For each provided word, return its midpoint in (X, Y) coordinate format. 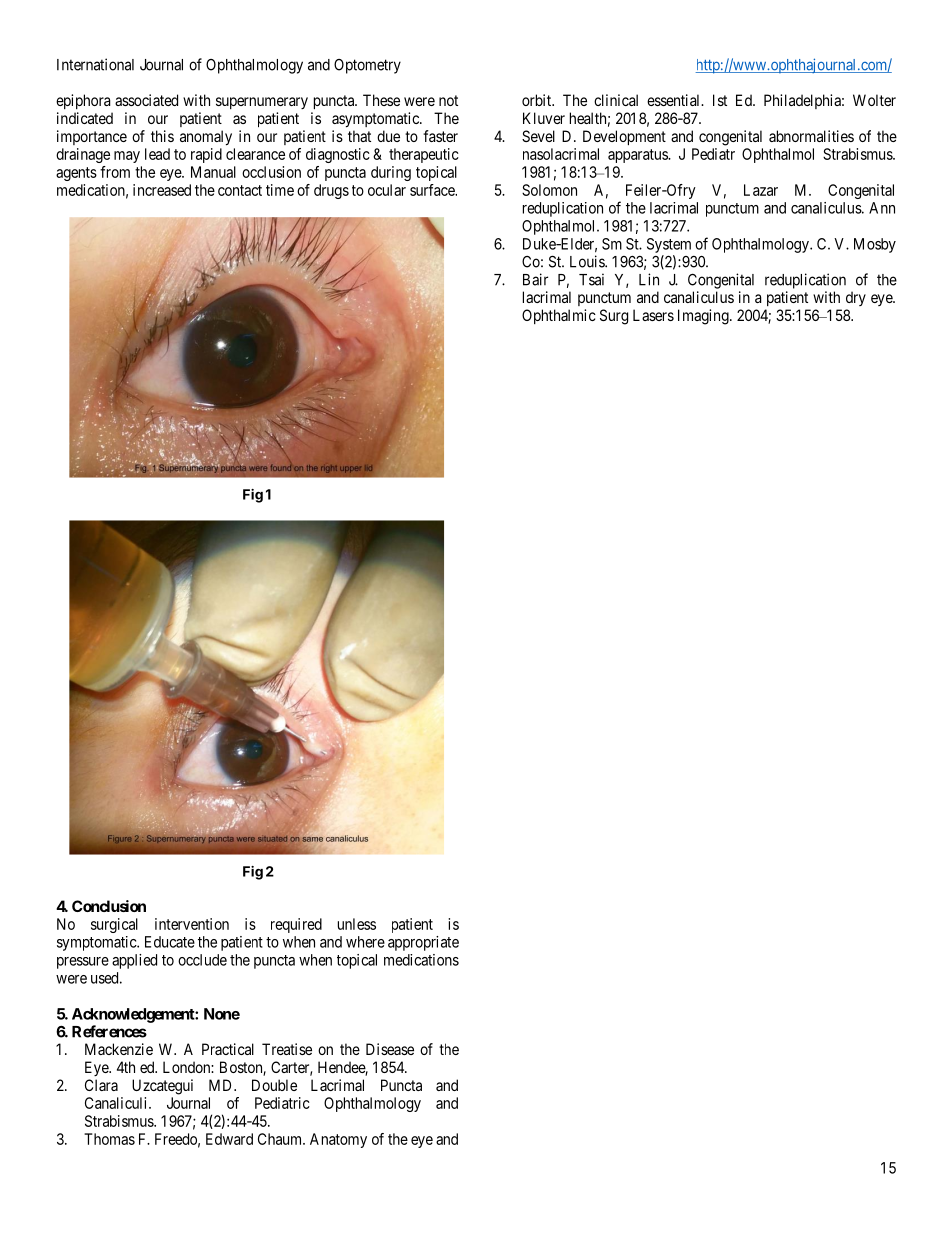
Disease (390, 1049)
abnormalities (811, 136)
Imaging (704, 317)
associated (146, 100)
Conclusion (109, 906)
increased (162, 190)
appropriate (423, 943)
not (448, 100)
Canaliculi (117, 1103)
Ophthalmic (559, 316)
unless (357, 924)
